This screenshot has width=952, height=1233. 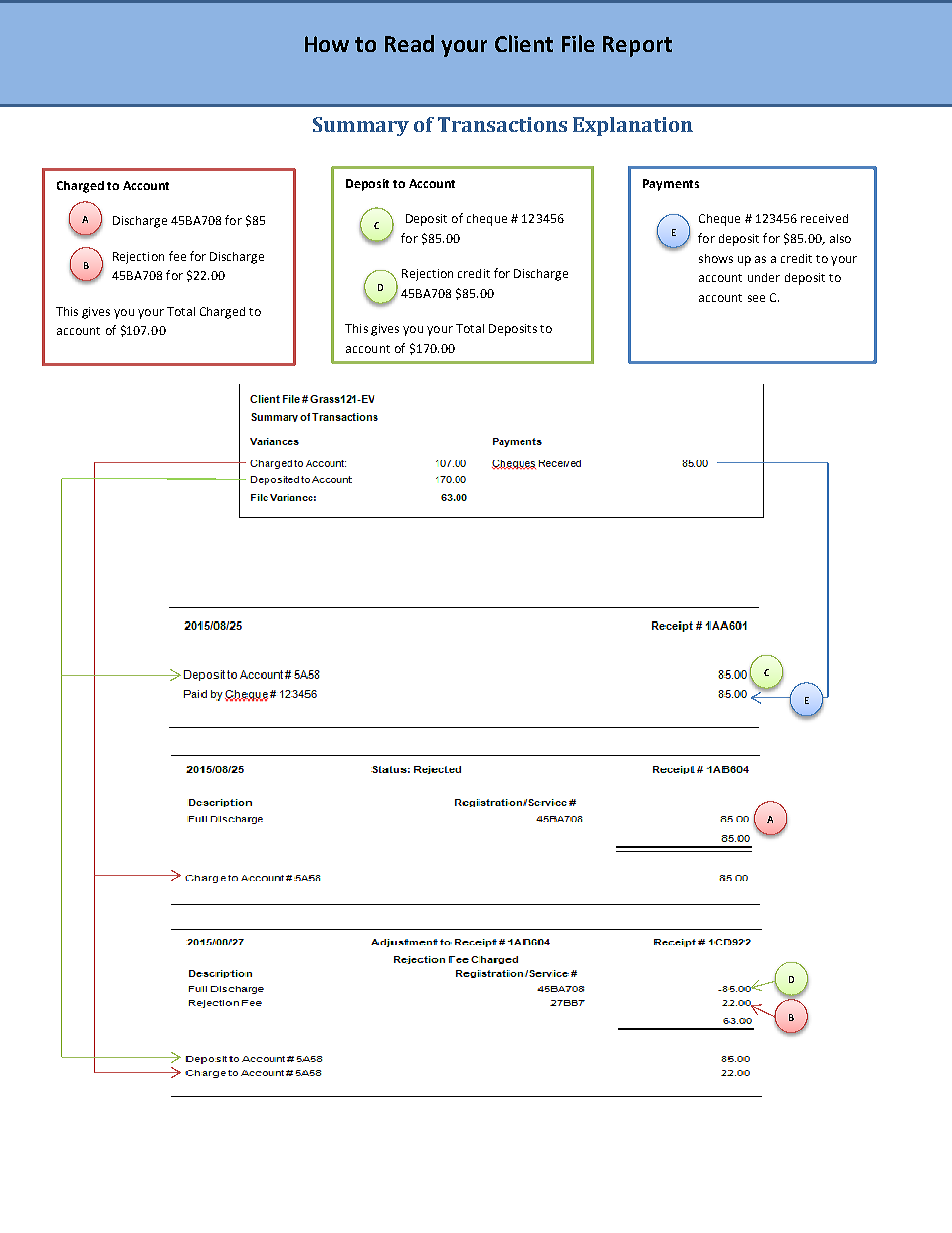 I want to click on received, so click(x=824, y=218).
